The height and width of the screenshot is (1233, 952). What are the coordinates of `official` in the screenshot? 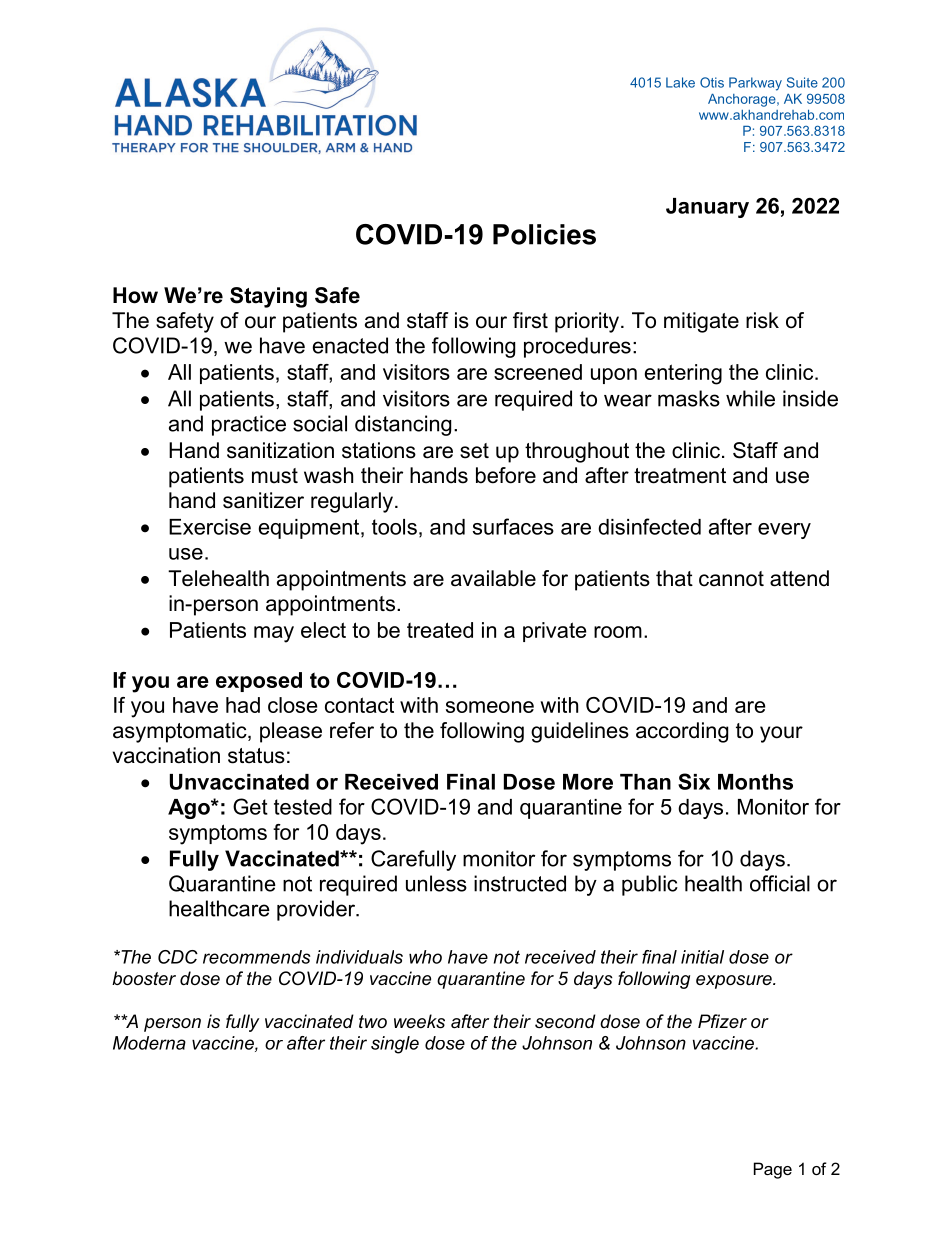 It's located at (780, 883).
